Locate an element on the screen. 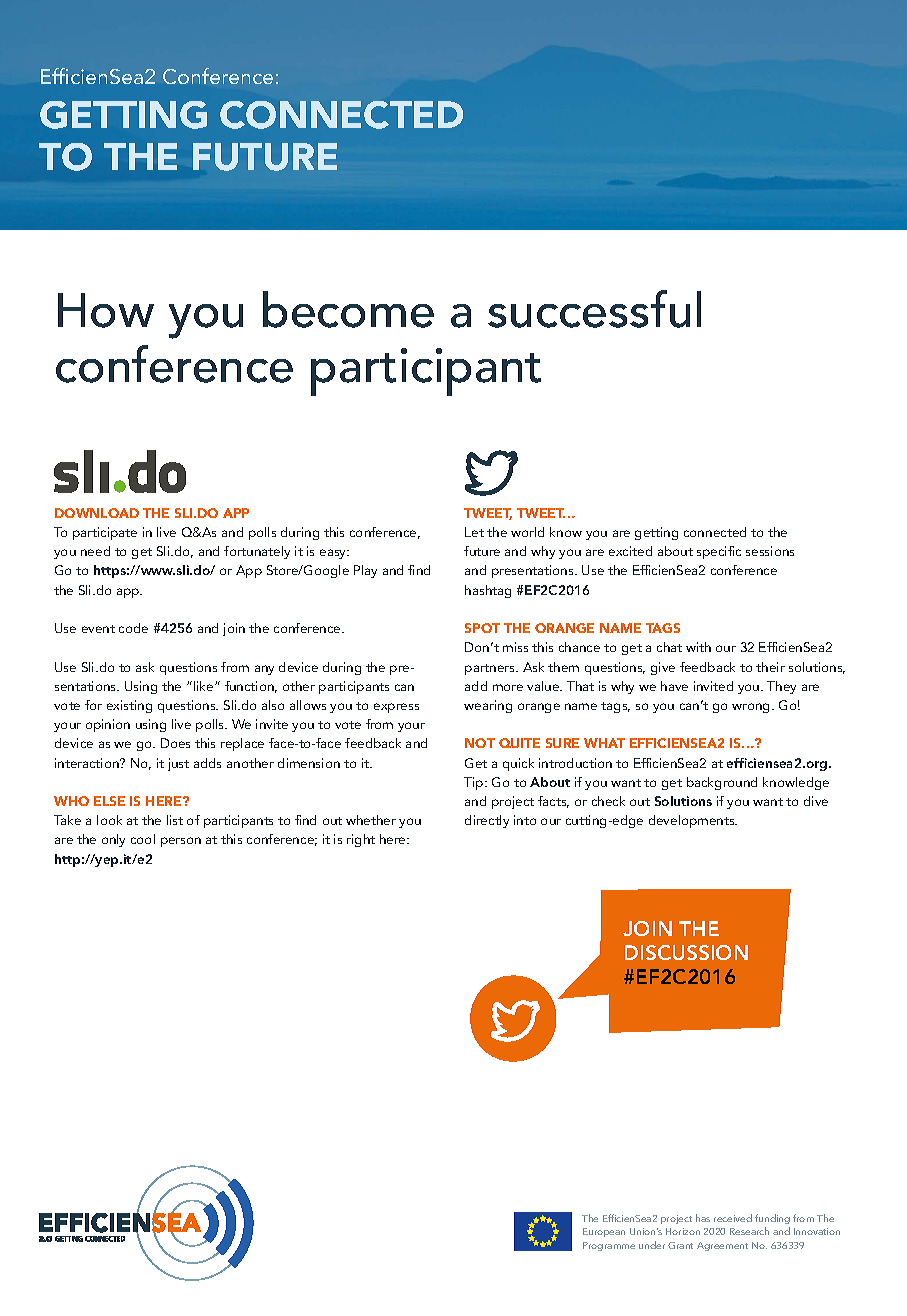 This screenshot has width=907, height=1316. become is located at coordinates (348, 309).
